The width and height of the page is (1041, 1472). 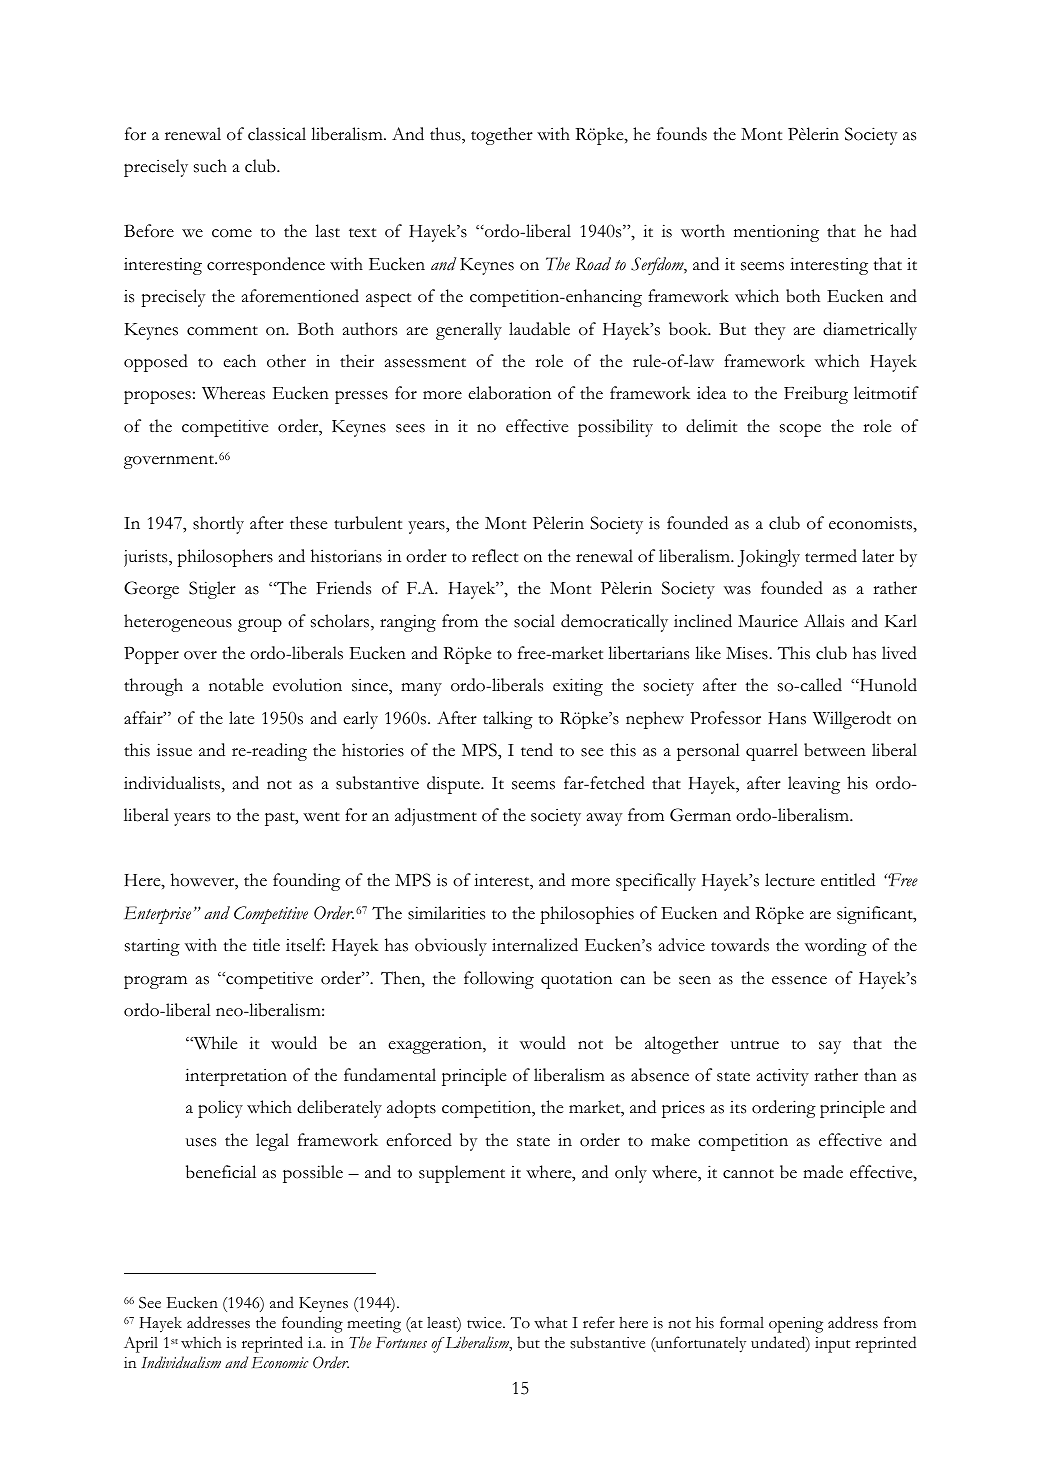 I want to click on itself, so click(x=305, y=945).
